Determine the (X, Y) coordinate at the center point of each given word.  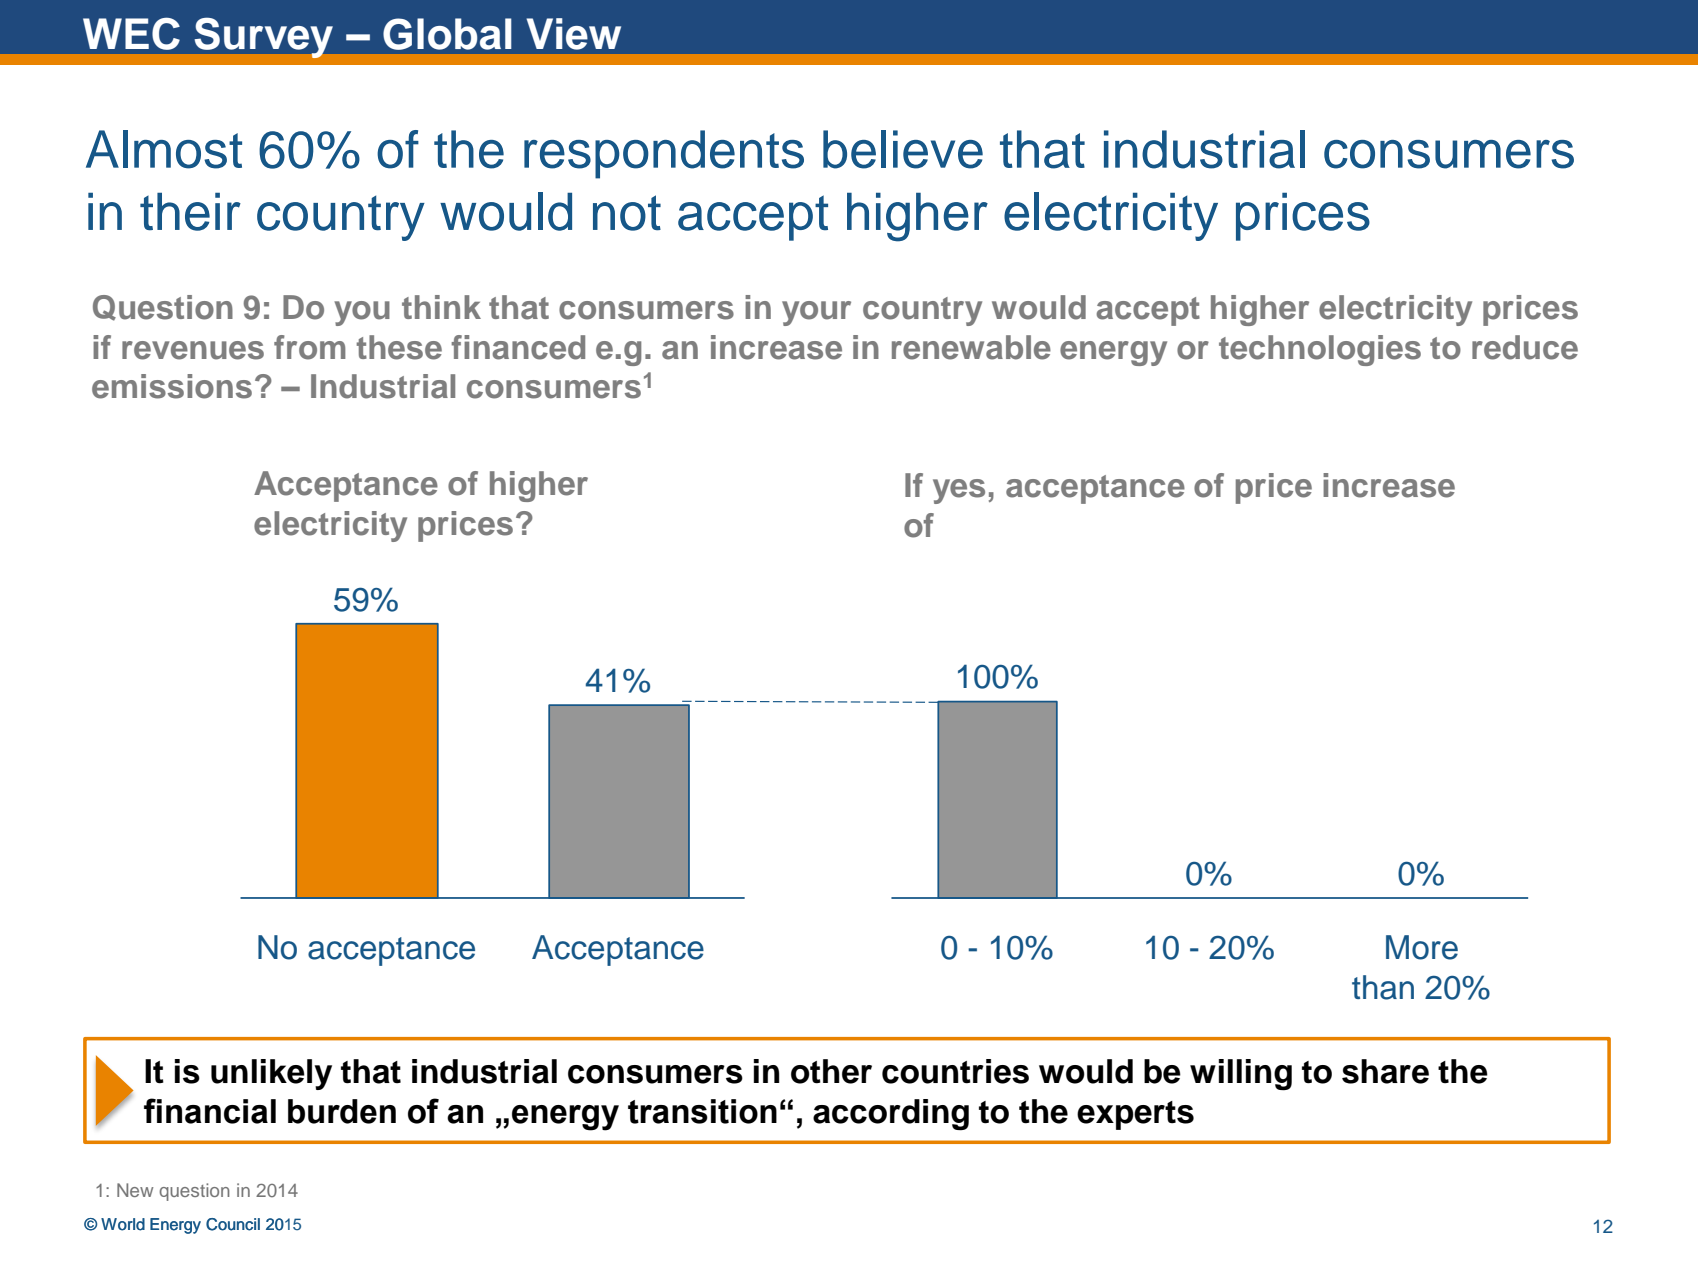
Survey (264, 38)
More (1422, 947)
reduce (1525, 347)
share (1385, 1071)
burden (342, 1111)
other (831, 1071)
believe (903, 149)
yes (959, 491)
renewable (971, 347)
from (310, 347)
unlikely (271, 1074)
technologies (1320, 350)
